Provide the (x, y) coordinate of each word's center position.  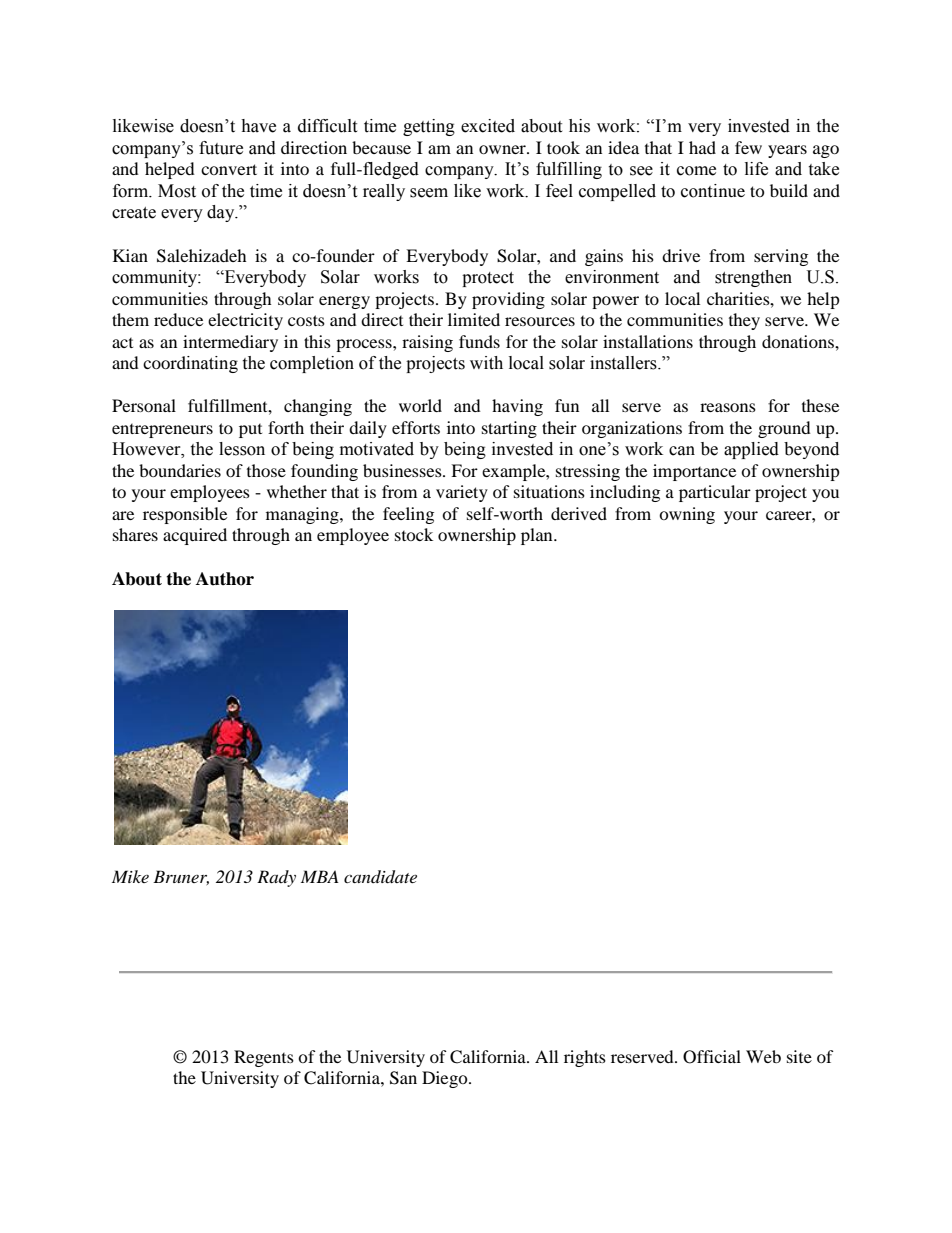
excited (488, 126)
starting (509, 429)
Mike (130, 876)
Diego (446, 1079)
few (748, 147)
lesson (242, 449)
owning (687, 515)
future (221, 148)
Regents (264, 1058)
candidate (380, 877)
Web (763, 1056)
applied (751, 450)
